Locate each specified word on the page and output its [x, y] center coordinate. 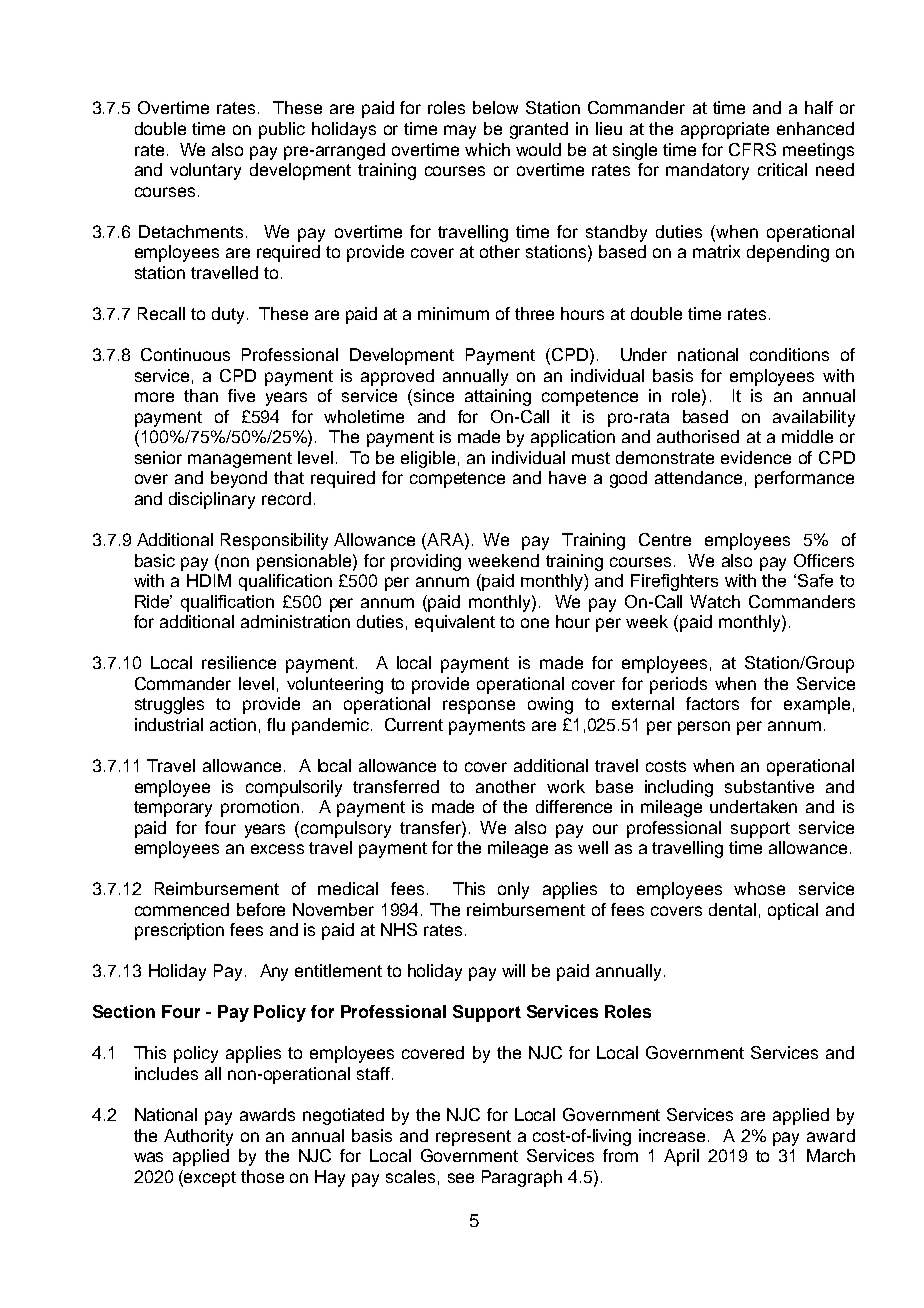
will [513, 970]
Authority [198, 1137]
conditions [789, 354]
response [479, 707]
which [487, 149]
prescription [179, 931]
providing [426, 562]
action [233, 724]
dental [732, 909]
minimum [453, 313]
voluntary [205, 171]
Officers [824, 560]
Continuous [185, 354]
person [704, 728]
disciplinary [212, 500]
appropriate [725, 130]
